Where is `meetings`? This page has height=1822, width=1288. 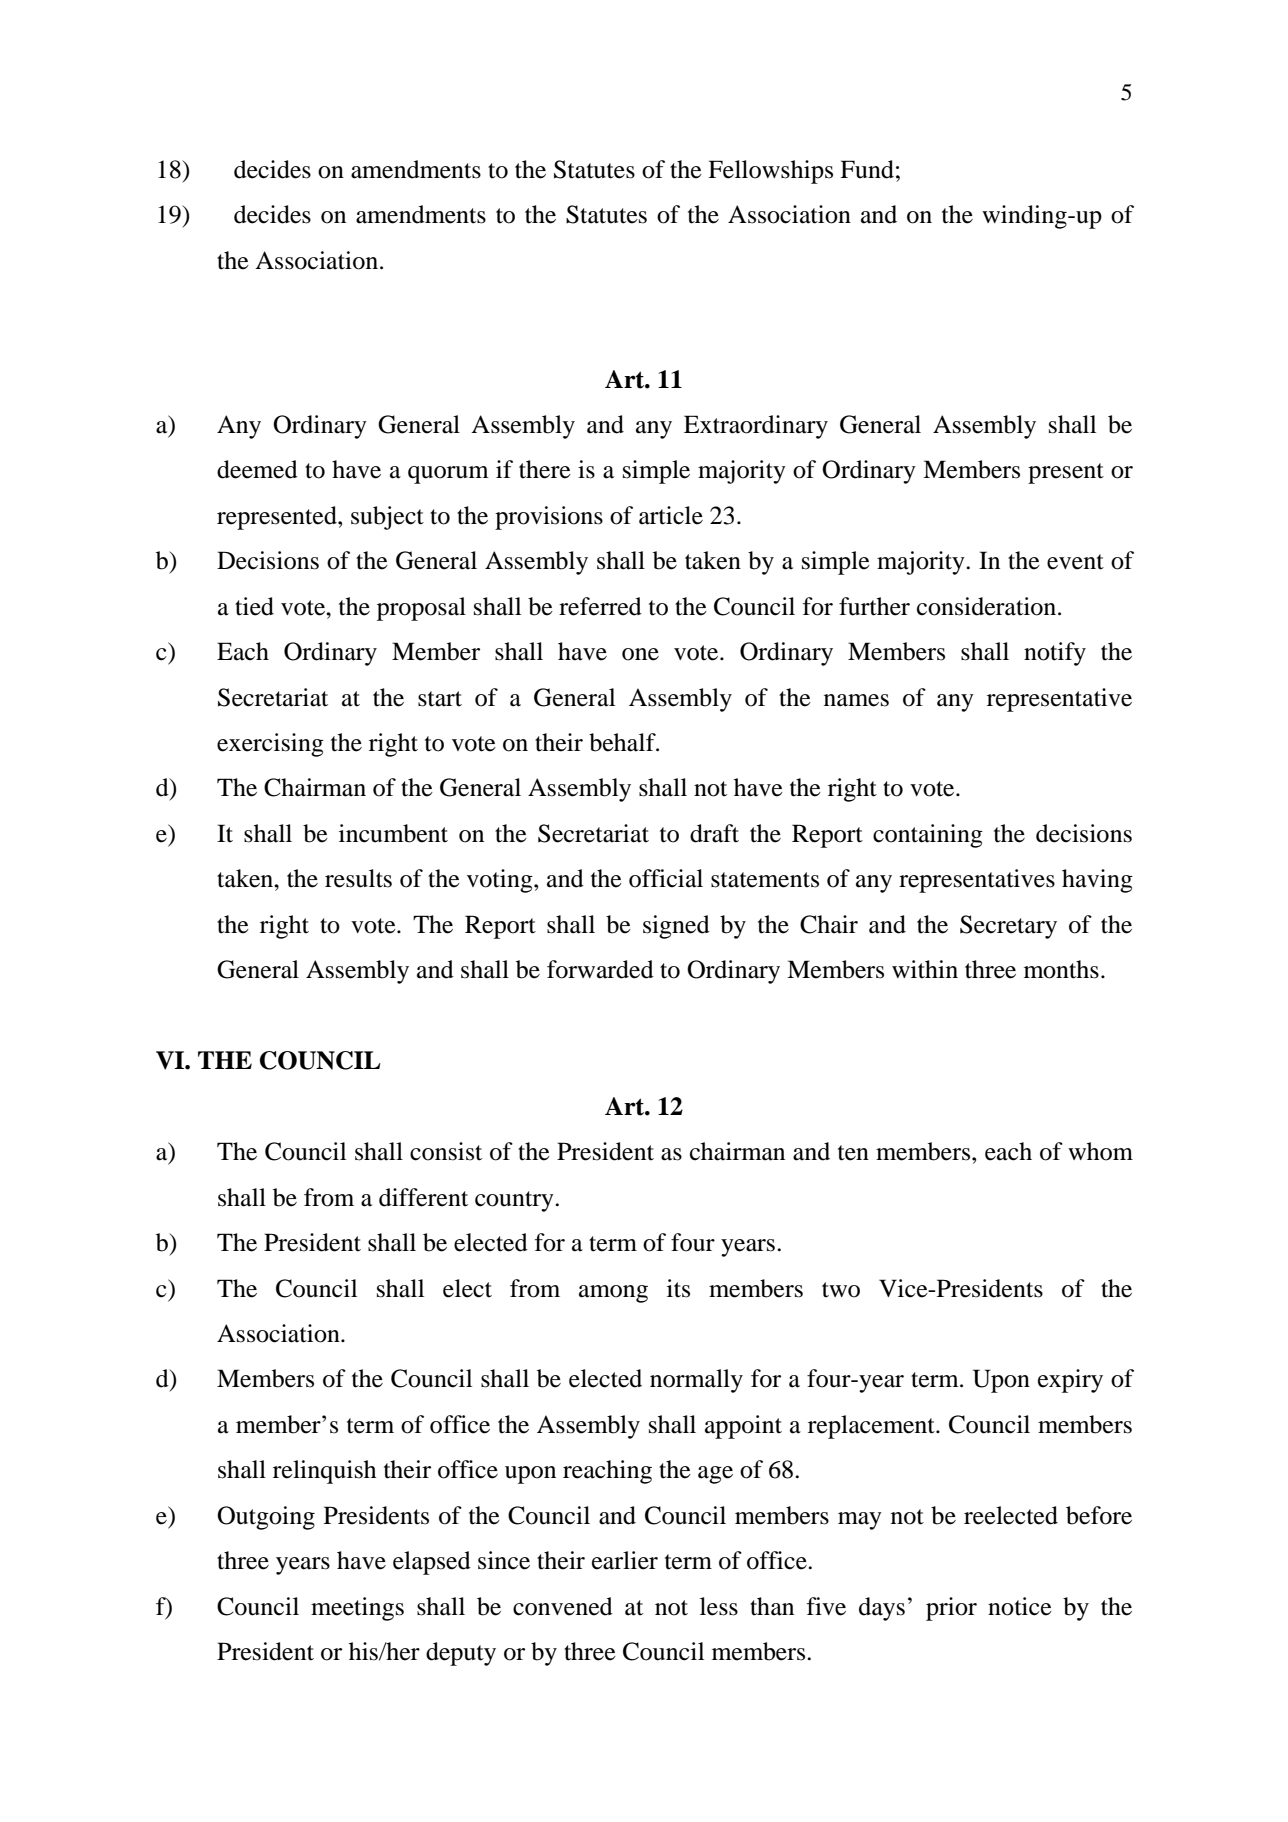 meetings is located at coordinates (357, 1609).
